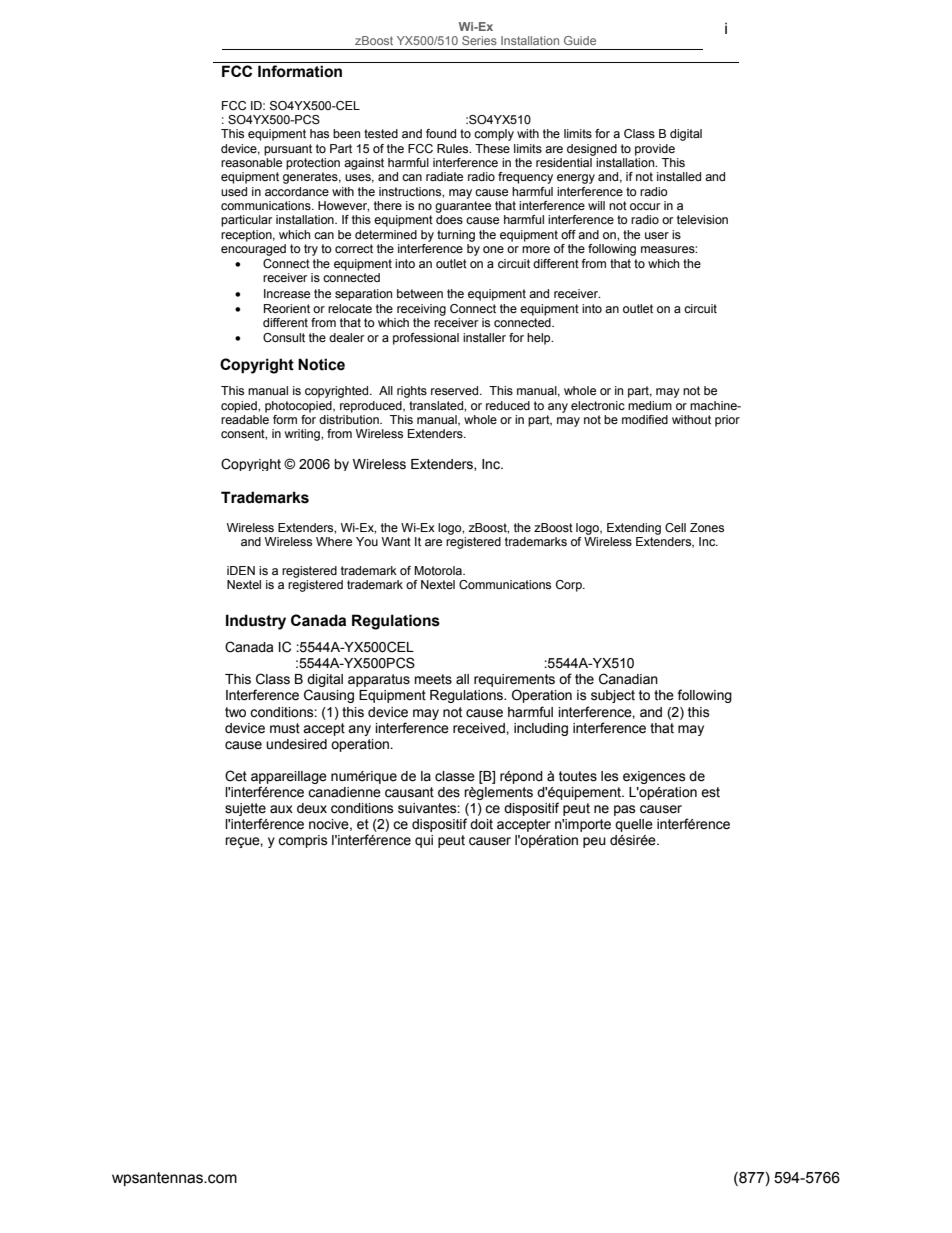  What do you see at coordinates (625, 810) in the screenshot?
I see `pas` at bounding box center [625, 810].
